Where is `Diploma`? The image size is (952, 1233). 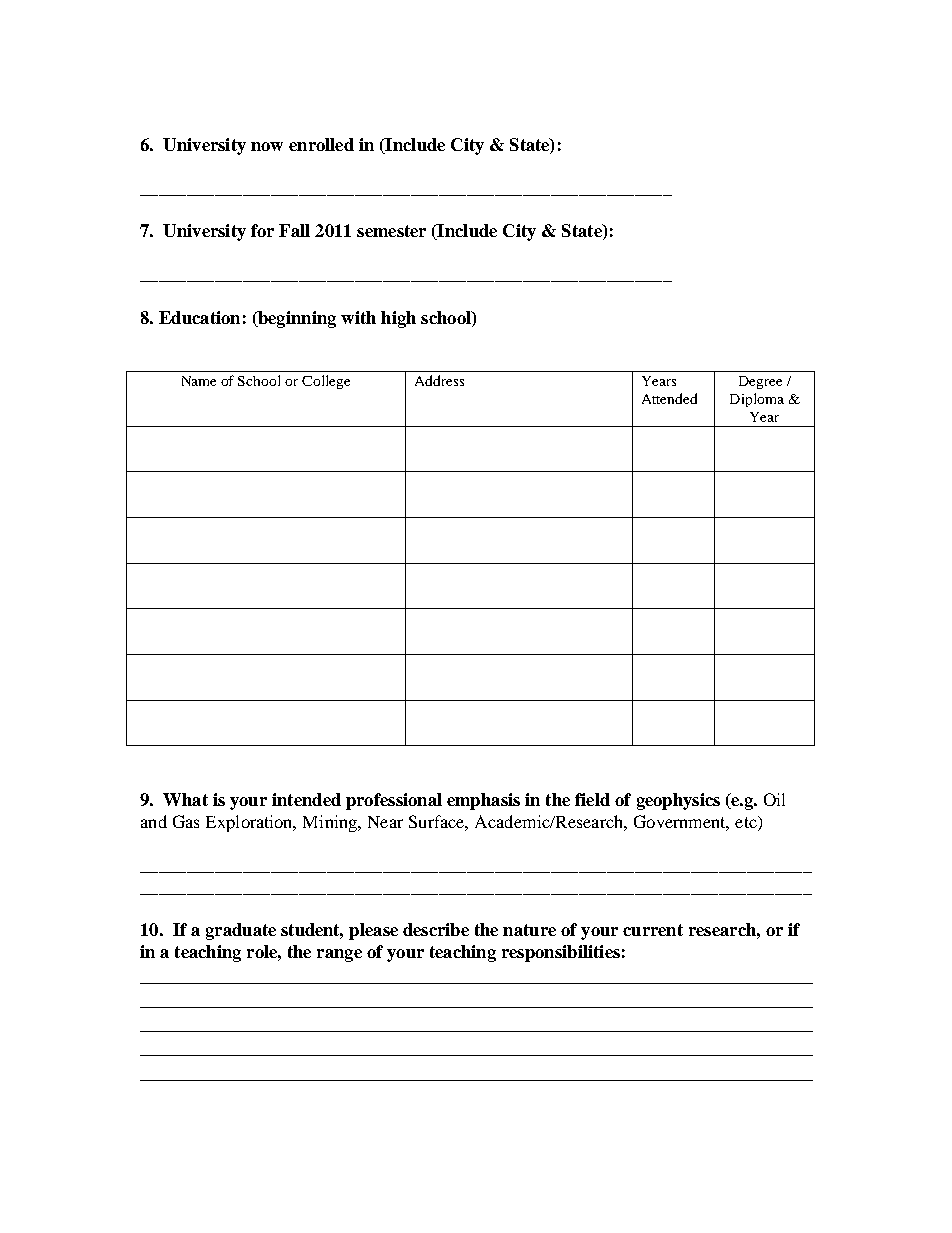
Diploma is located at coordinates (757, 400).
